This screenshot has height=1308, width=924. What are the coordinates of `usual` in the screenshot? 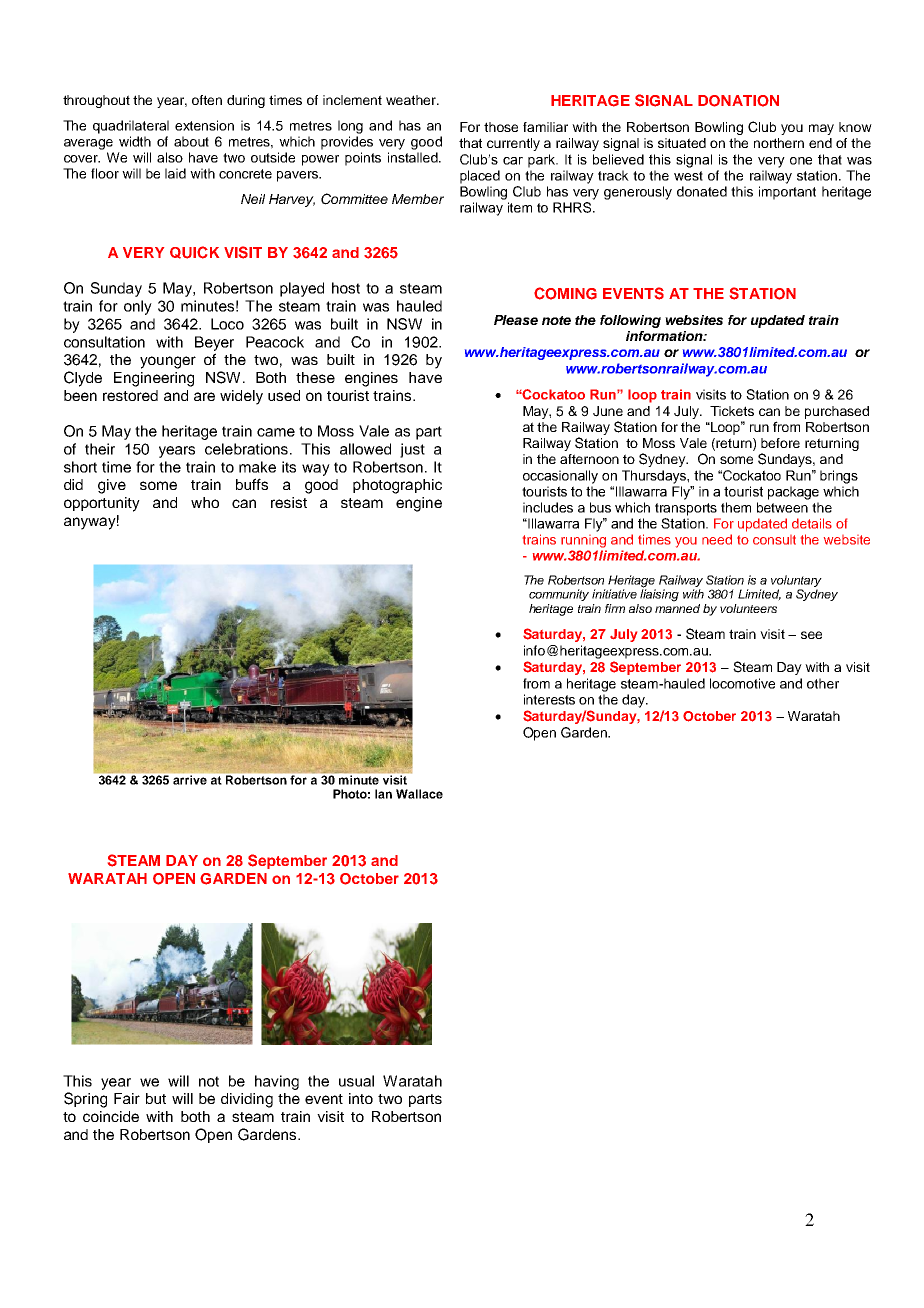 It's located at (356, 1081).
